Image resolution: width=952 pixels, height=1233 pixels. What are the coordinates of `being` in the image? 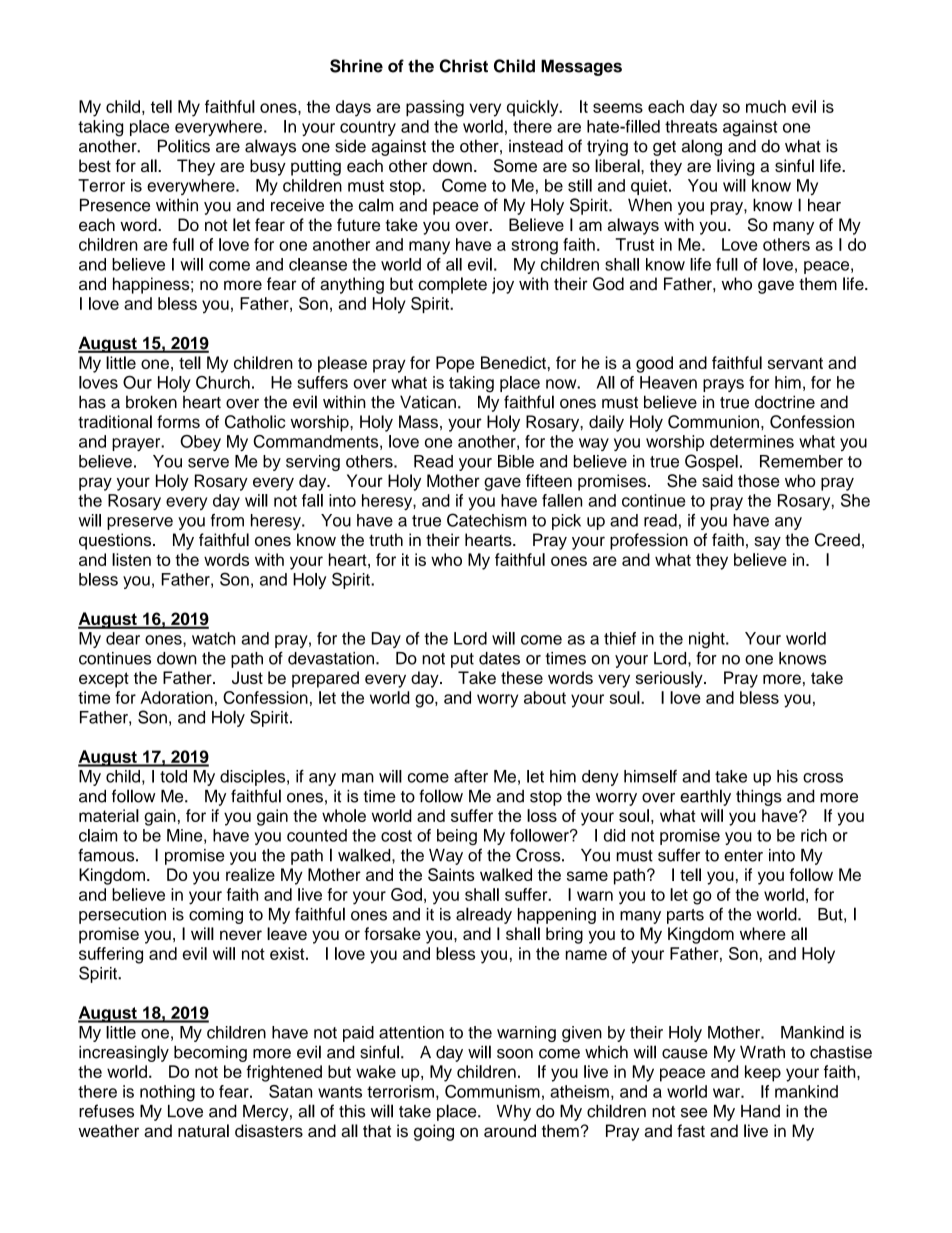 It's located at (457, 837).
